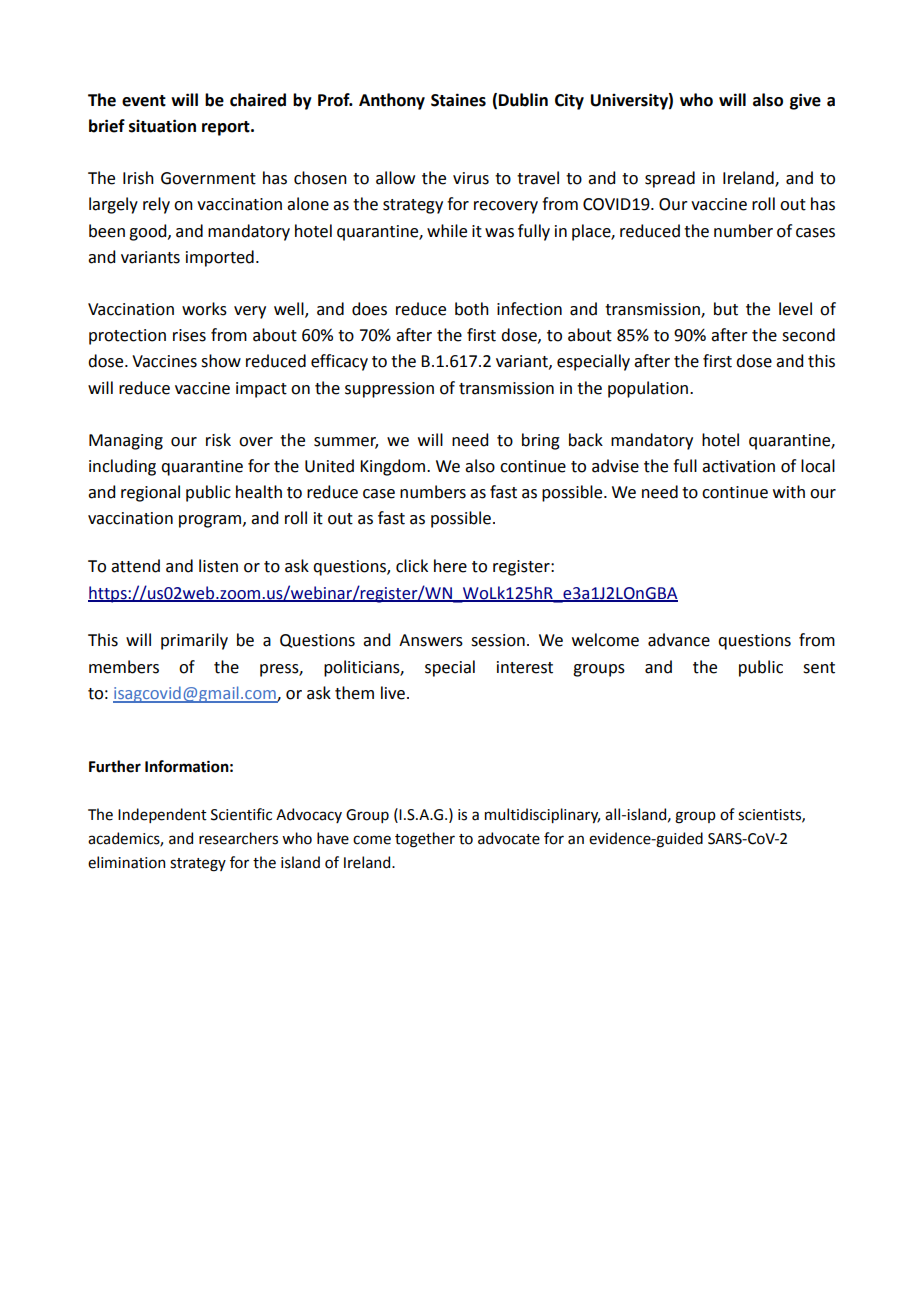  Describe the element at coordinates (221, 361) in the screenshot. I see `show` at that location.
